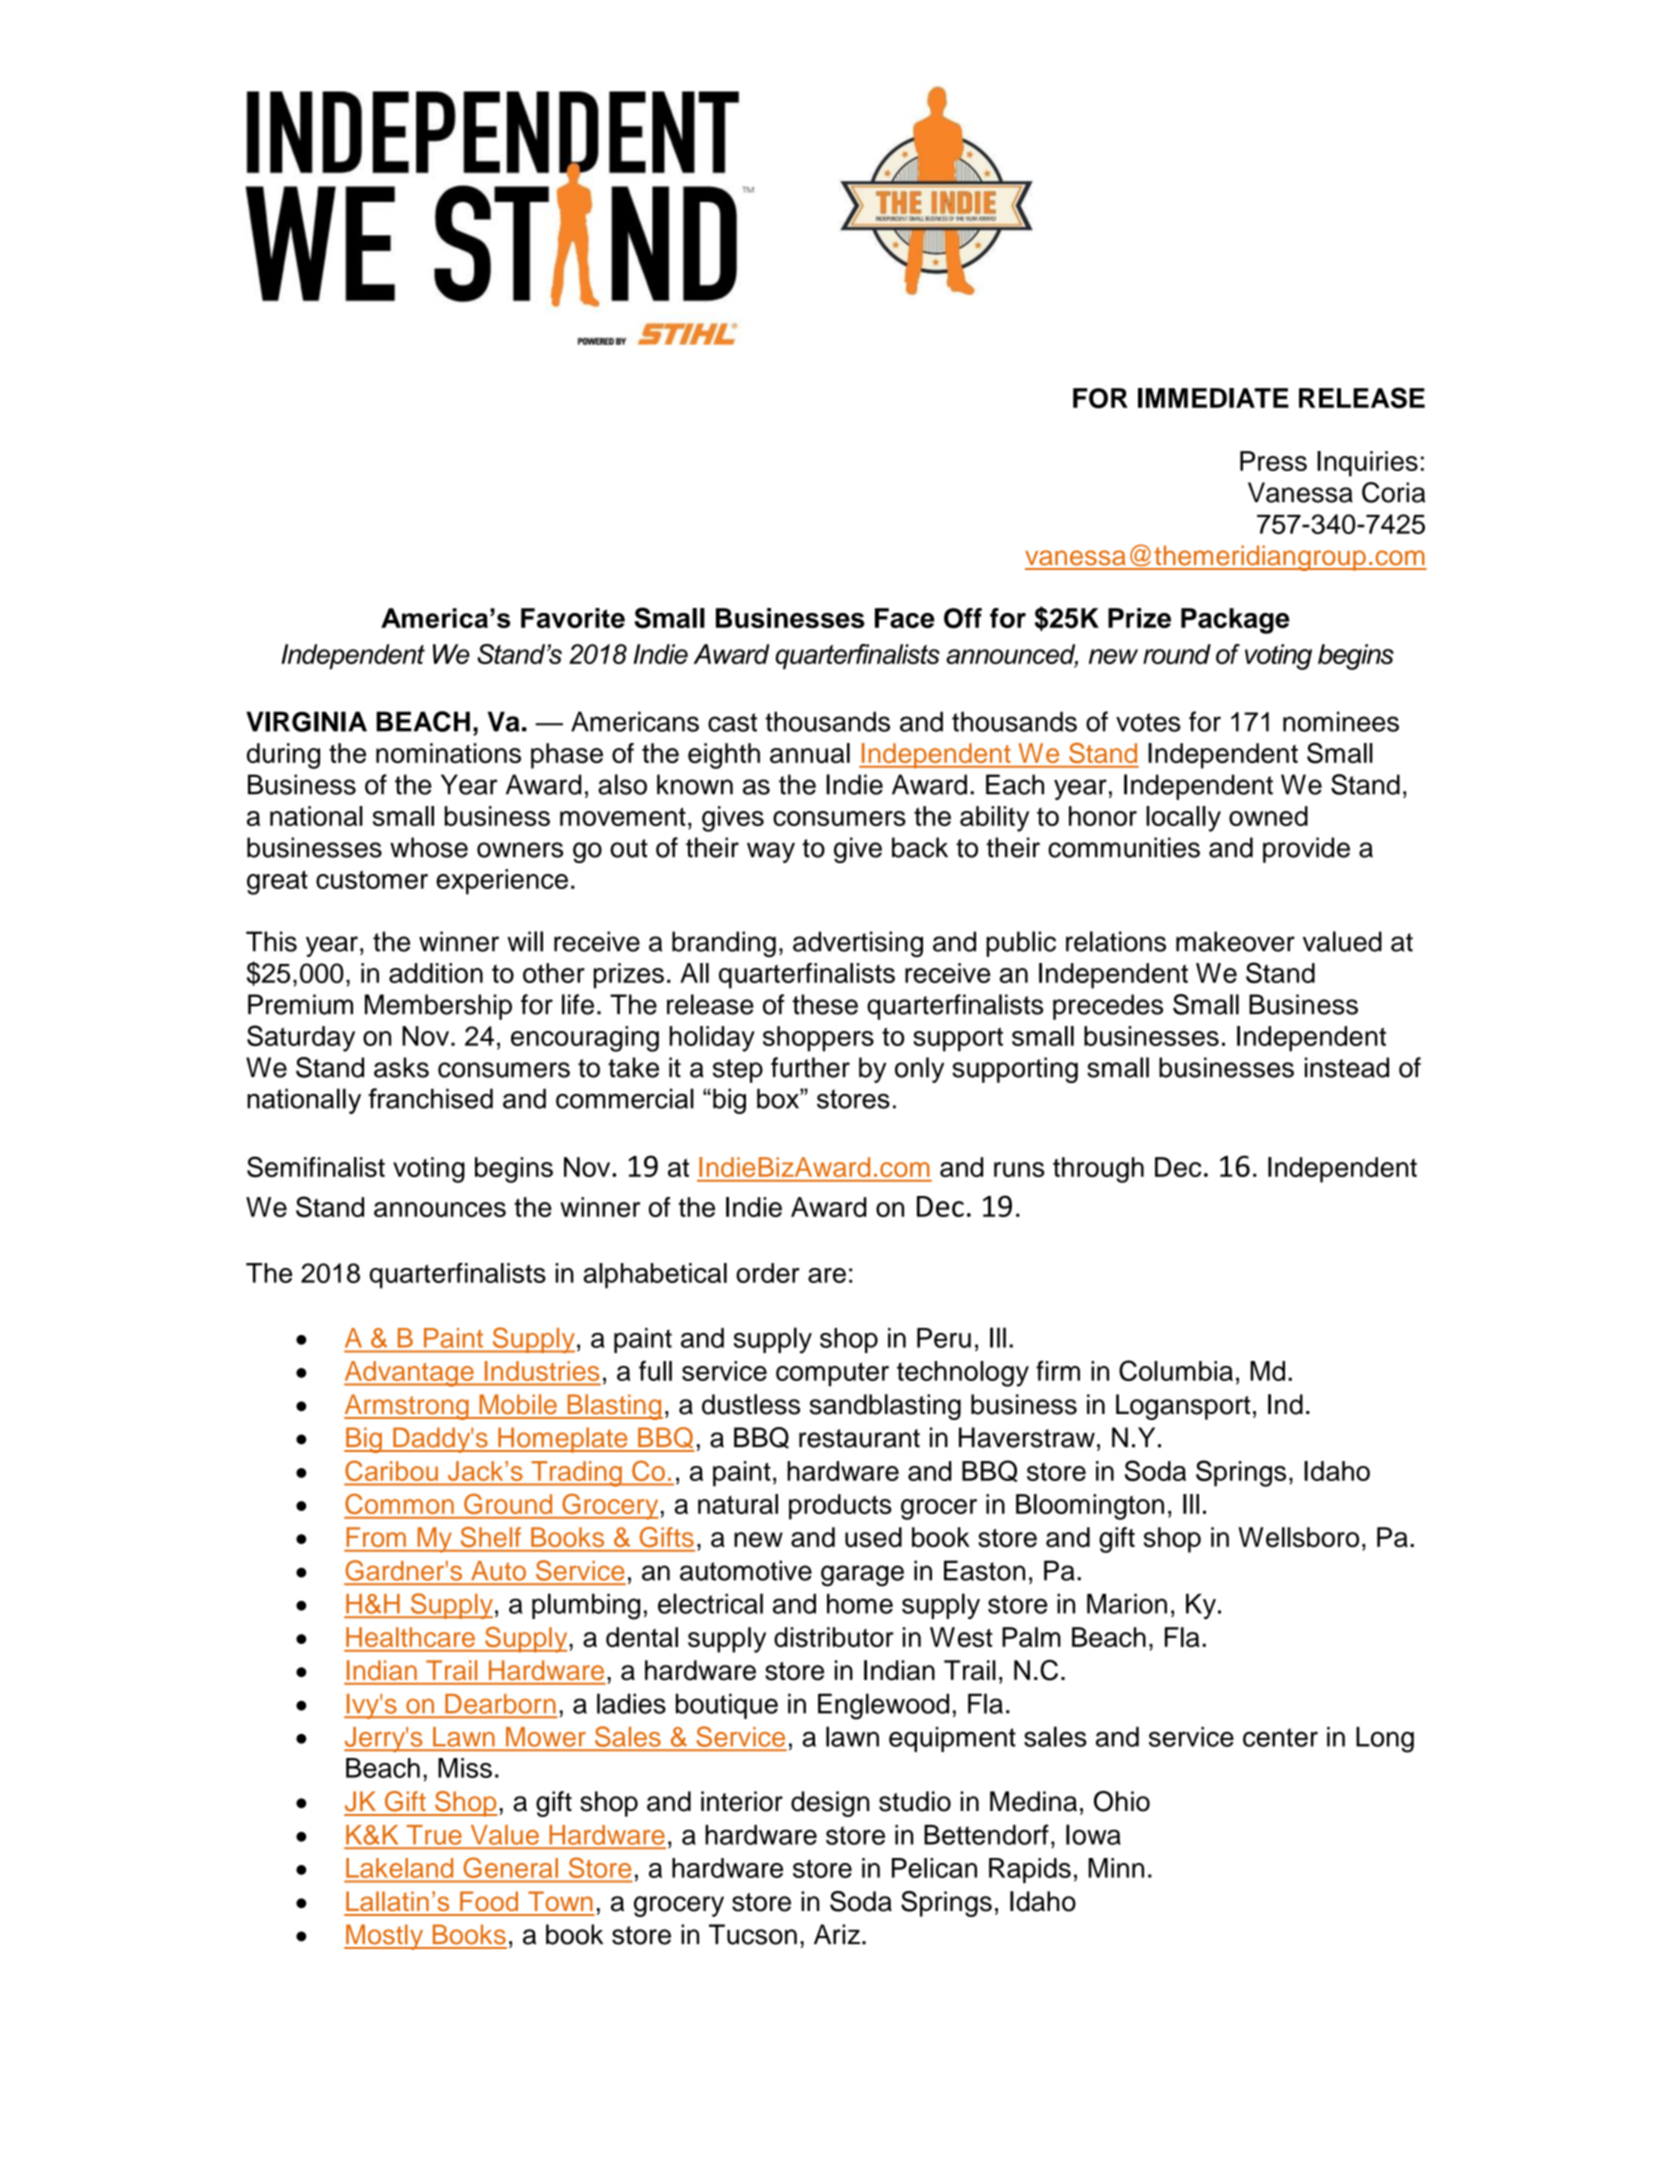 This image has width=1672, height=2163. I want to click on order, so click(768, 1273).
